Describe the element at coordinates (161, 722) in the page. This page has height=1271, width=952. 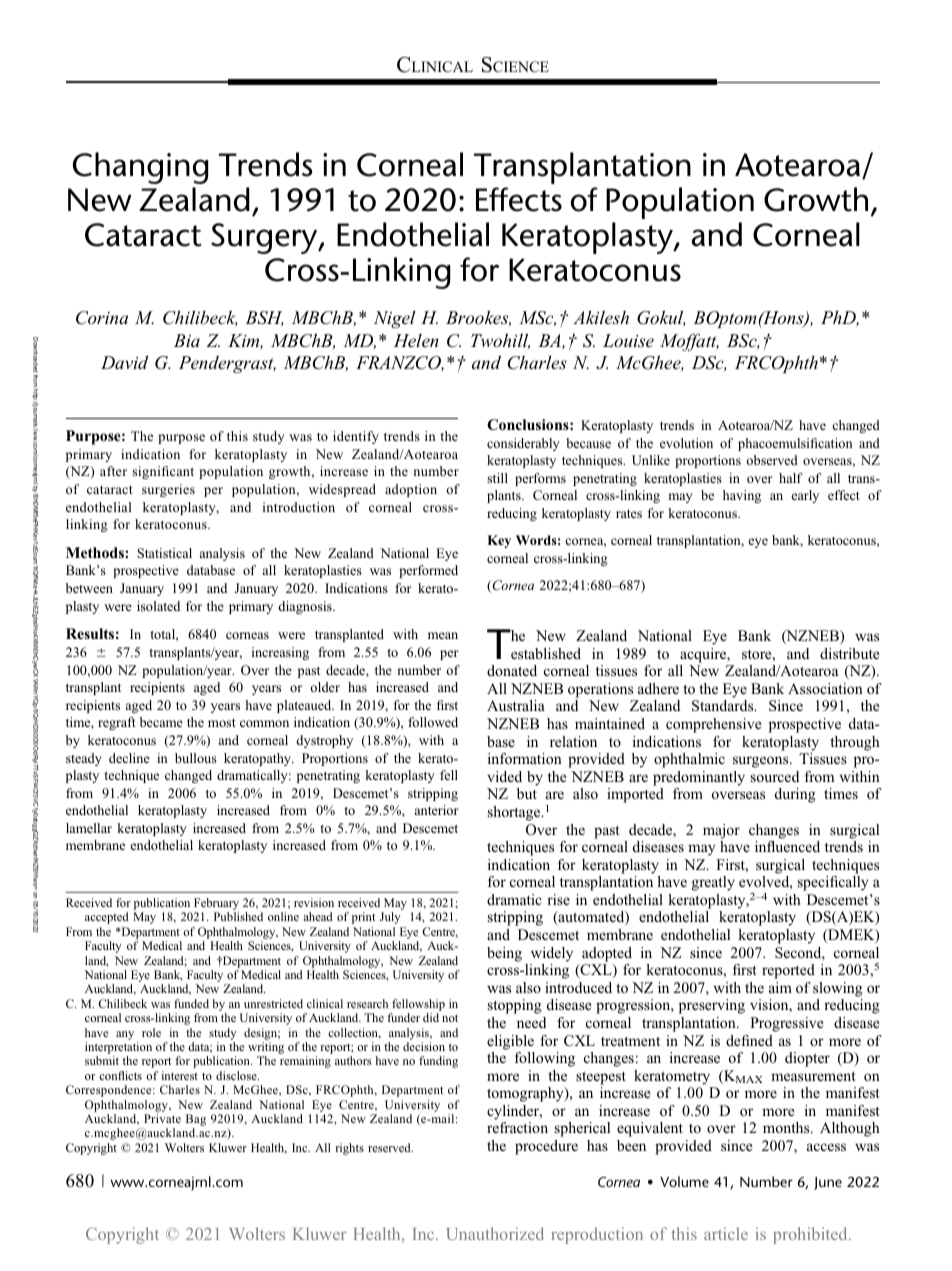
I see `became` at that location.
